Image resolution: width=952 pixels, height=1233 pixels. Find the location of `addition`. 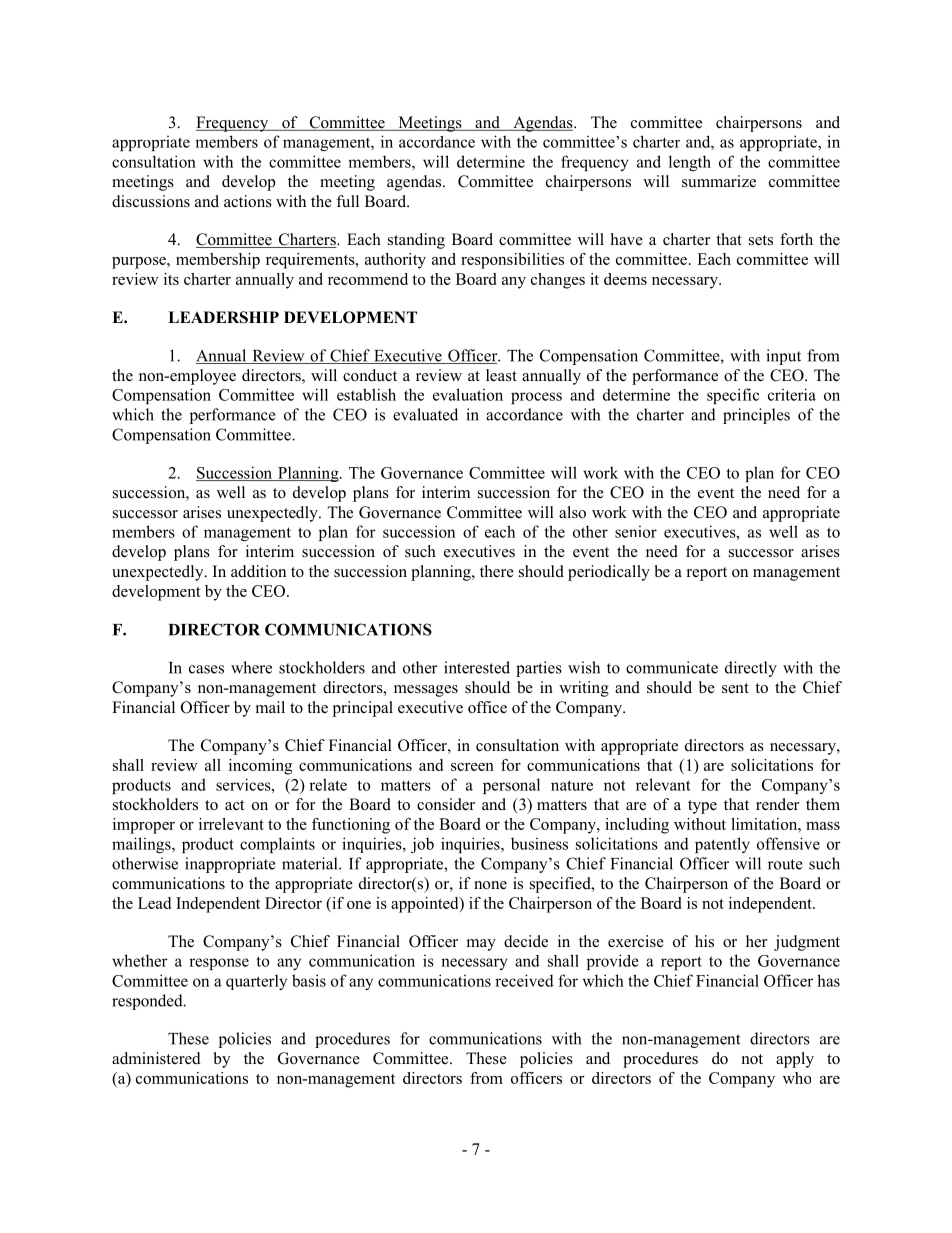

addition is located at coordinates (258, 571).
